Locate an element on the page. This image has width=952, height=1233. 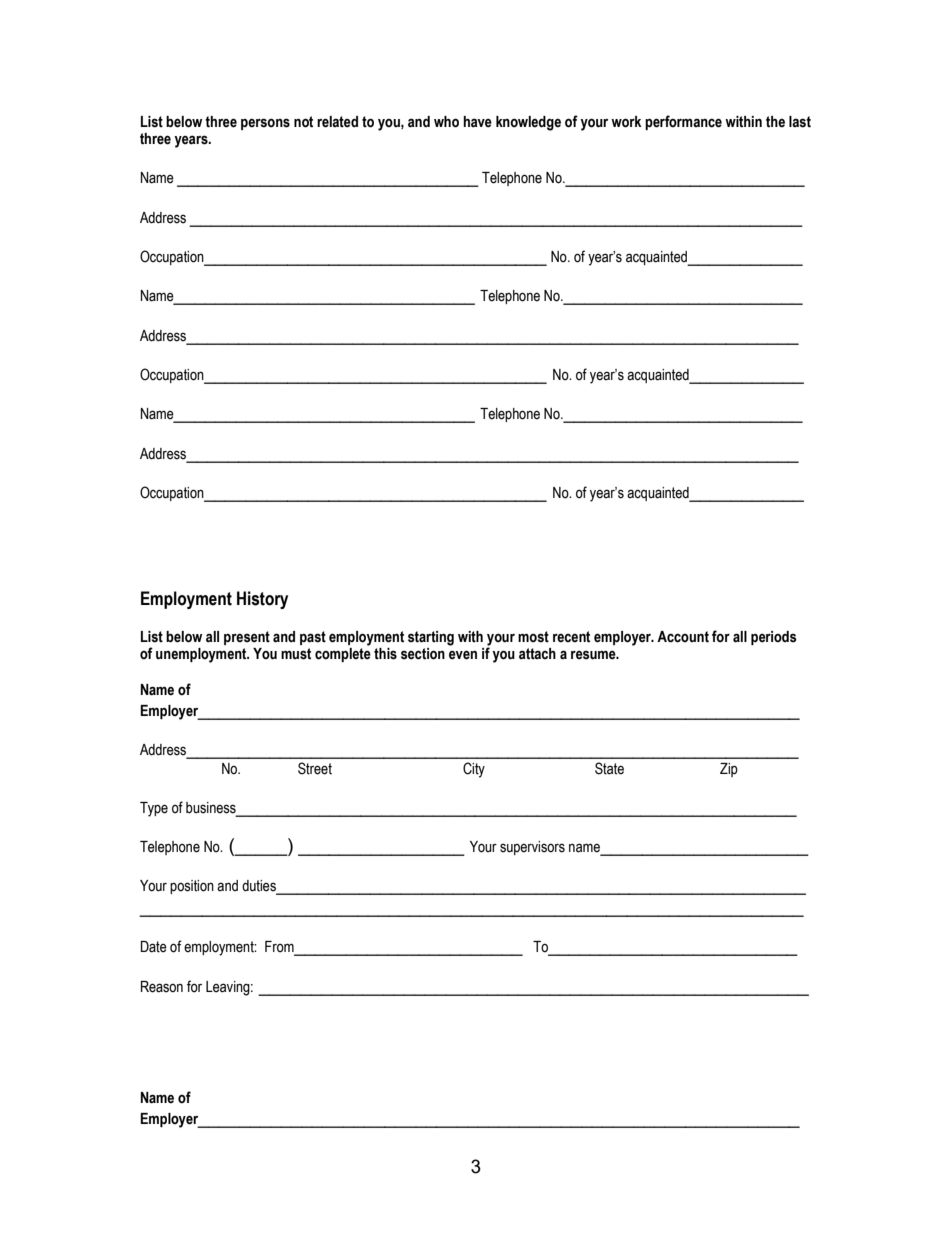
have is located at coordinates (477, 122).
